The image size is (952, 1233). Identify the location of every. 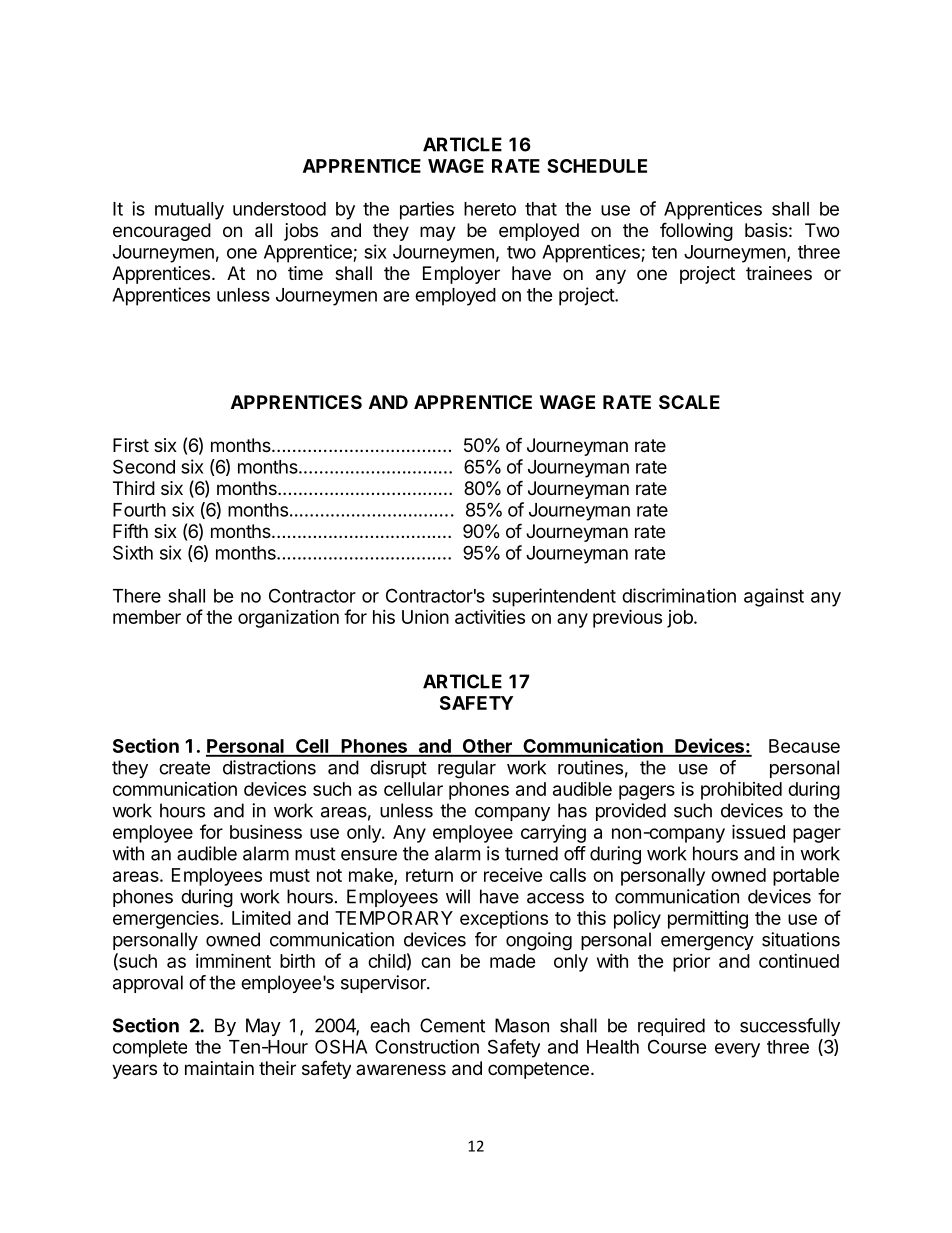
(737, 1050).
